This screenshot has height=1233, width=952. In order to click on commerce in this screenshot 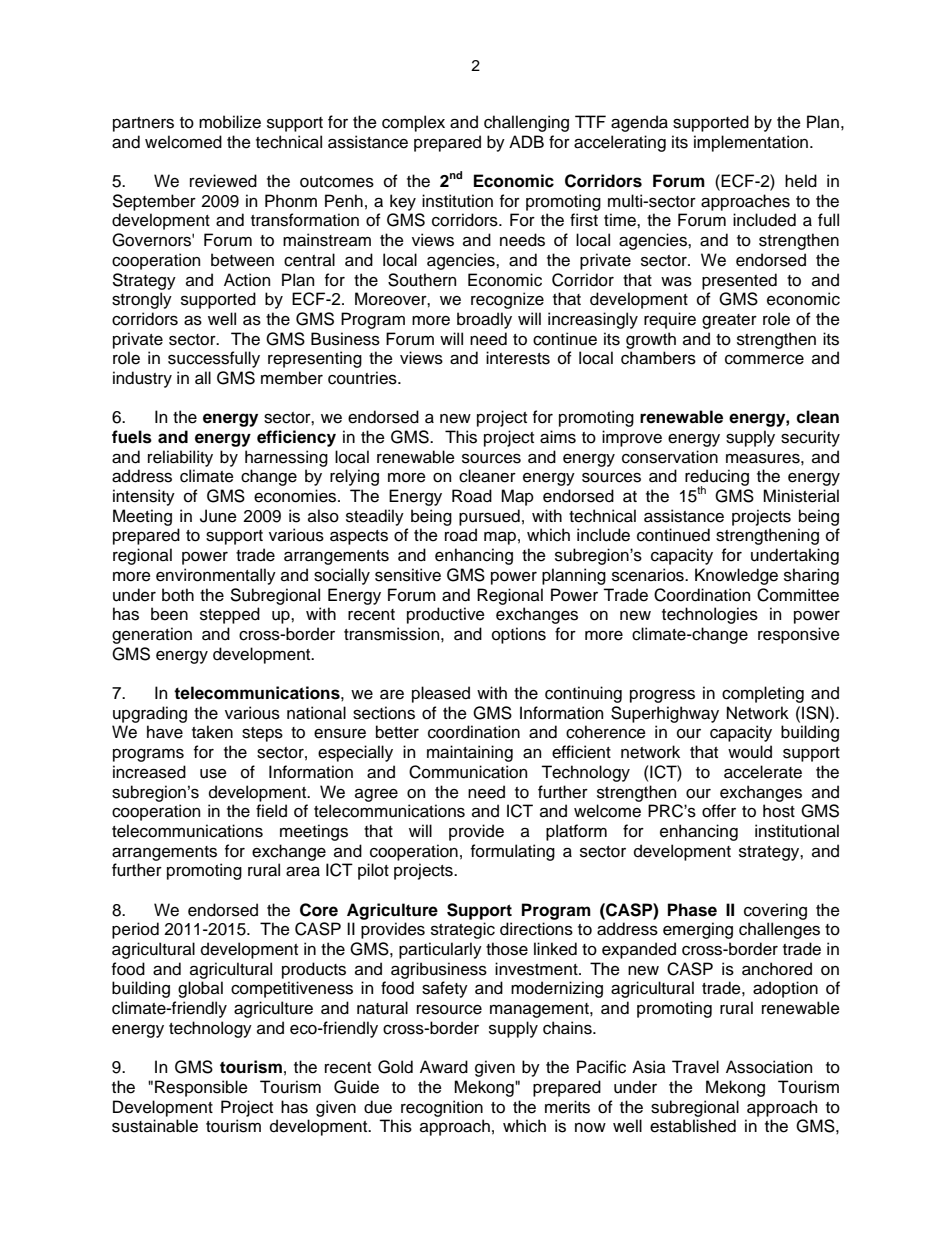, I will do `click(764, 360)`.
